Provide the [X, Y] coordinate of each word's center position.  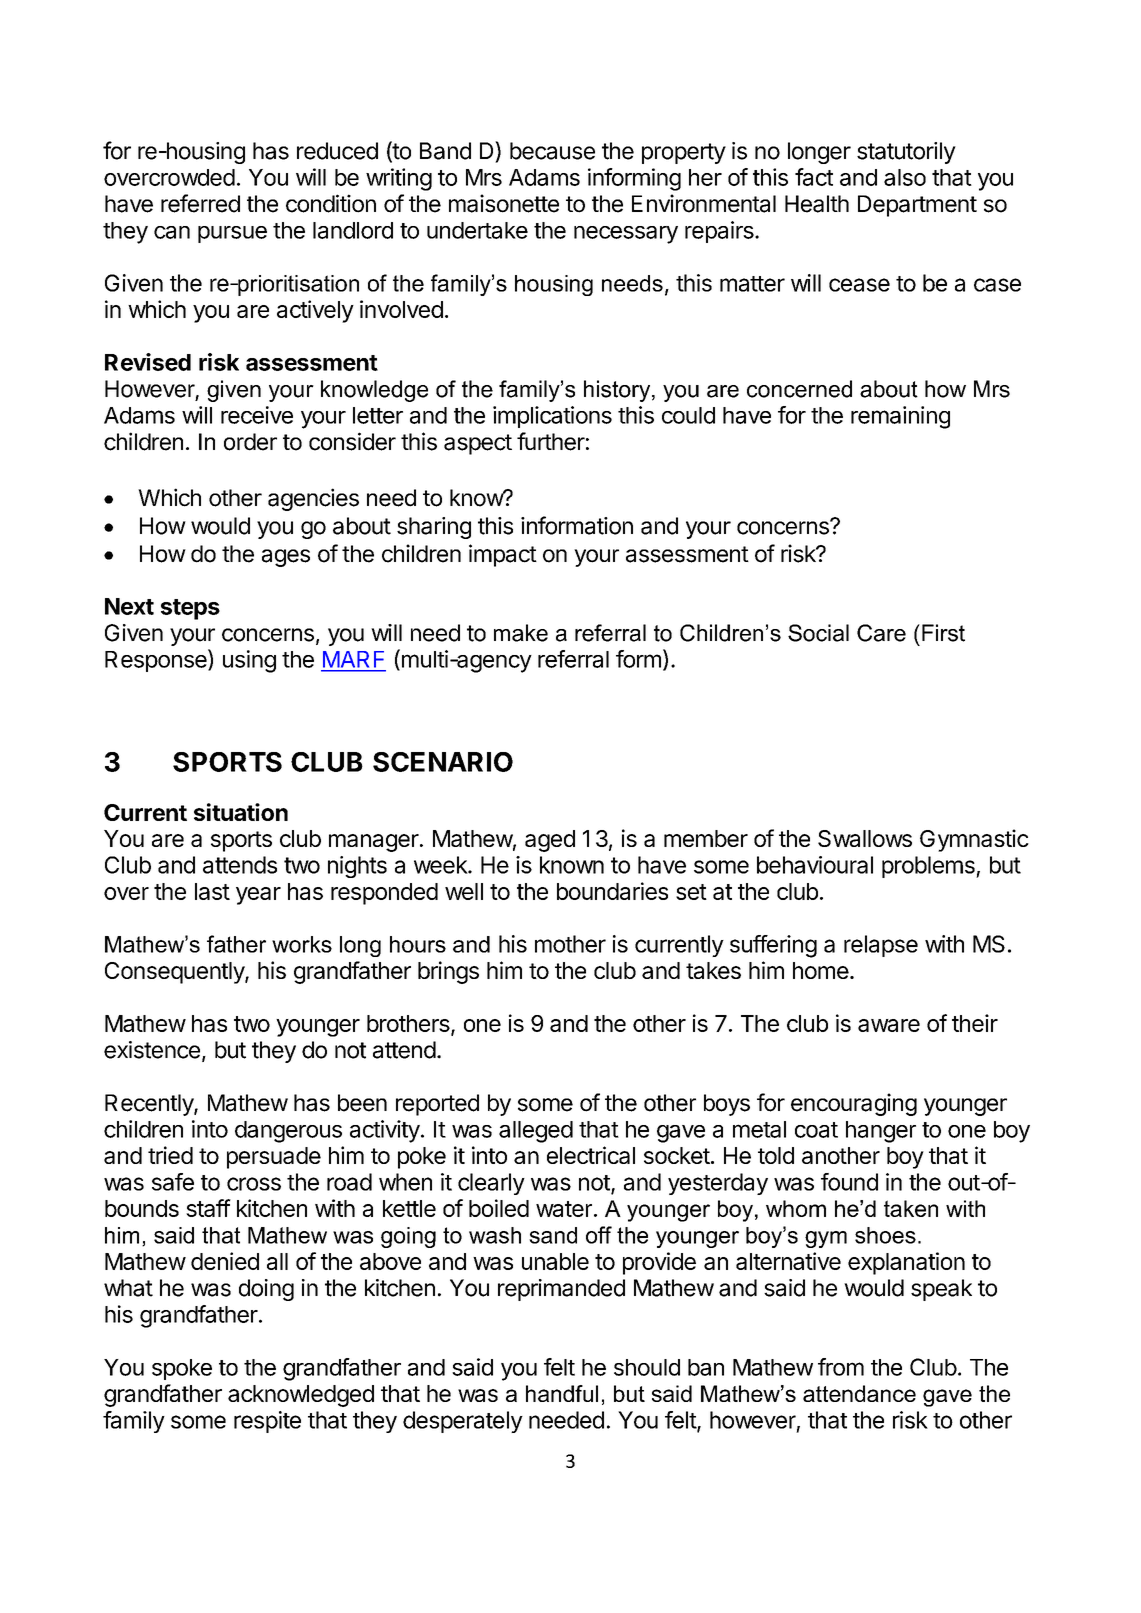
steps [190, 609]
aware [889, 1025]
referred [200, 203]
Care [881, 633]
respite [267, 1422]
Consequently [175, 973]
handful [562, 1393]
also [905, 177]
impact [503, 555]
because [552, 151]
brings [448, 972]
